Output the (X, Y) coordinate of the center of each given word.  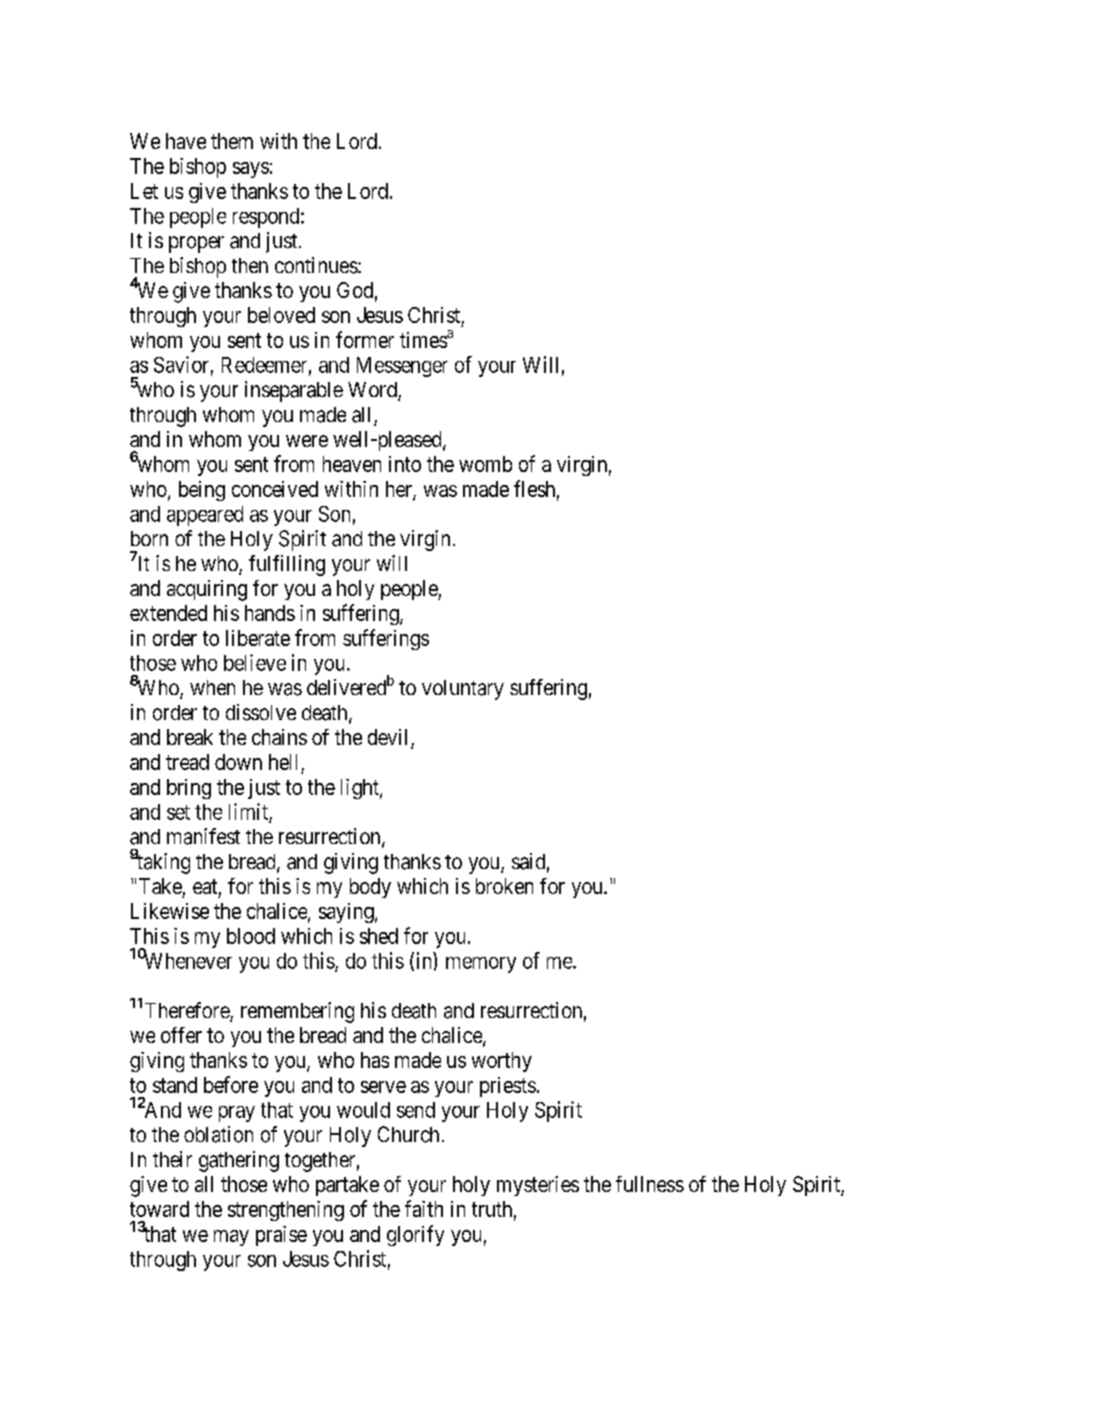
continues (316, 265)
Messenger (402, 367)
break (190, 737)
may (231, 1238)
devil (390, 738)
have (186, 141)
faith (424, 1208)
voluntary (463, 690)
